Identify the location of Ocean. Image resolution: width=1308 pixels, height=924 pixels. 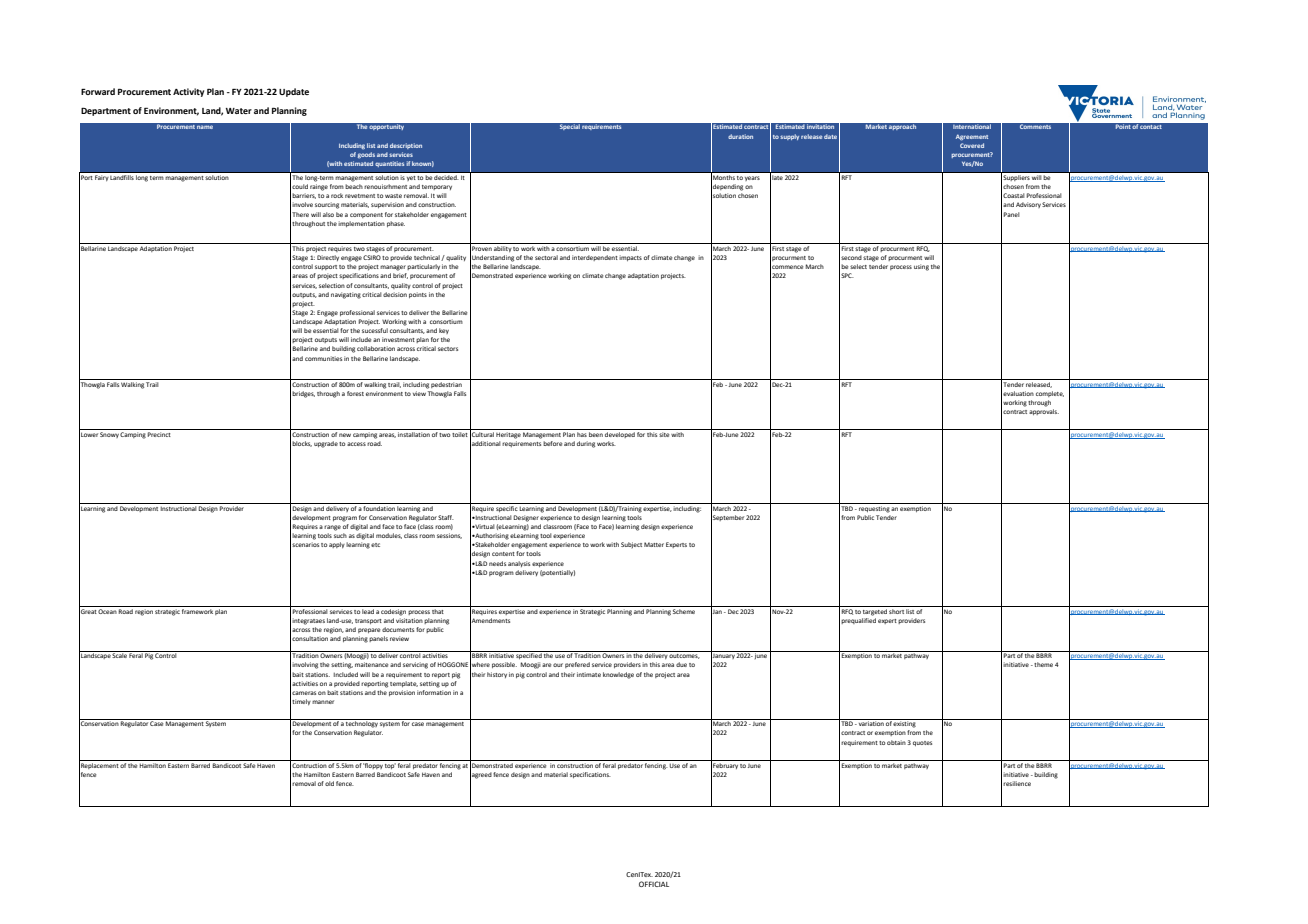
(107, 611).
